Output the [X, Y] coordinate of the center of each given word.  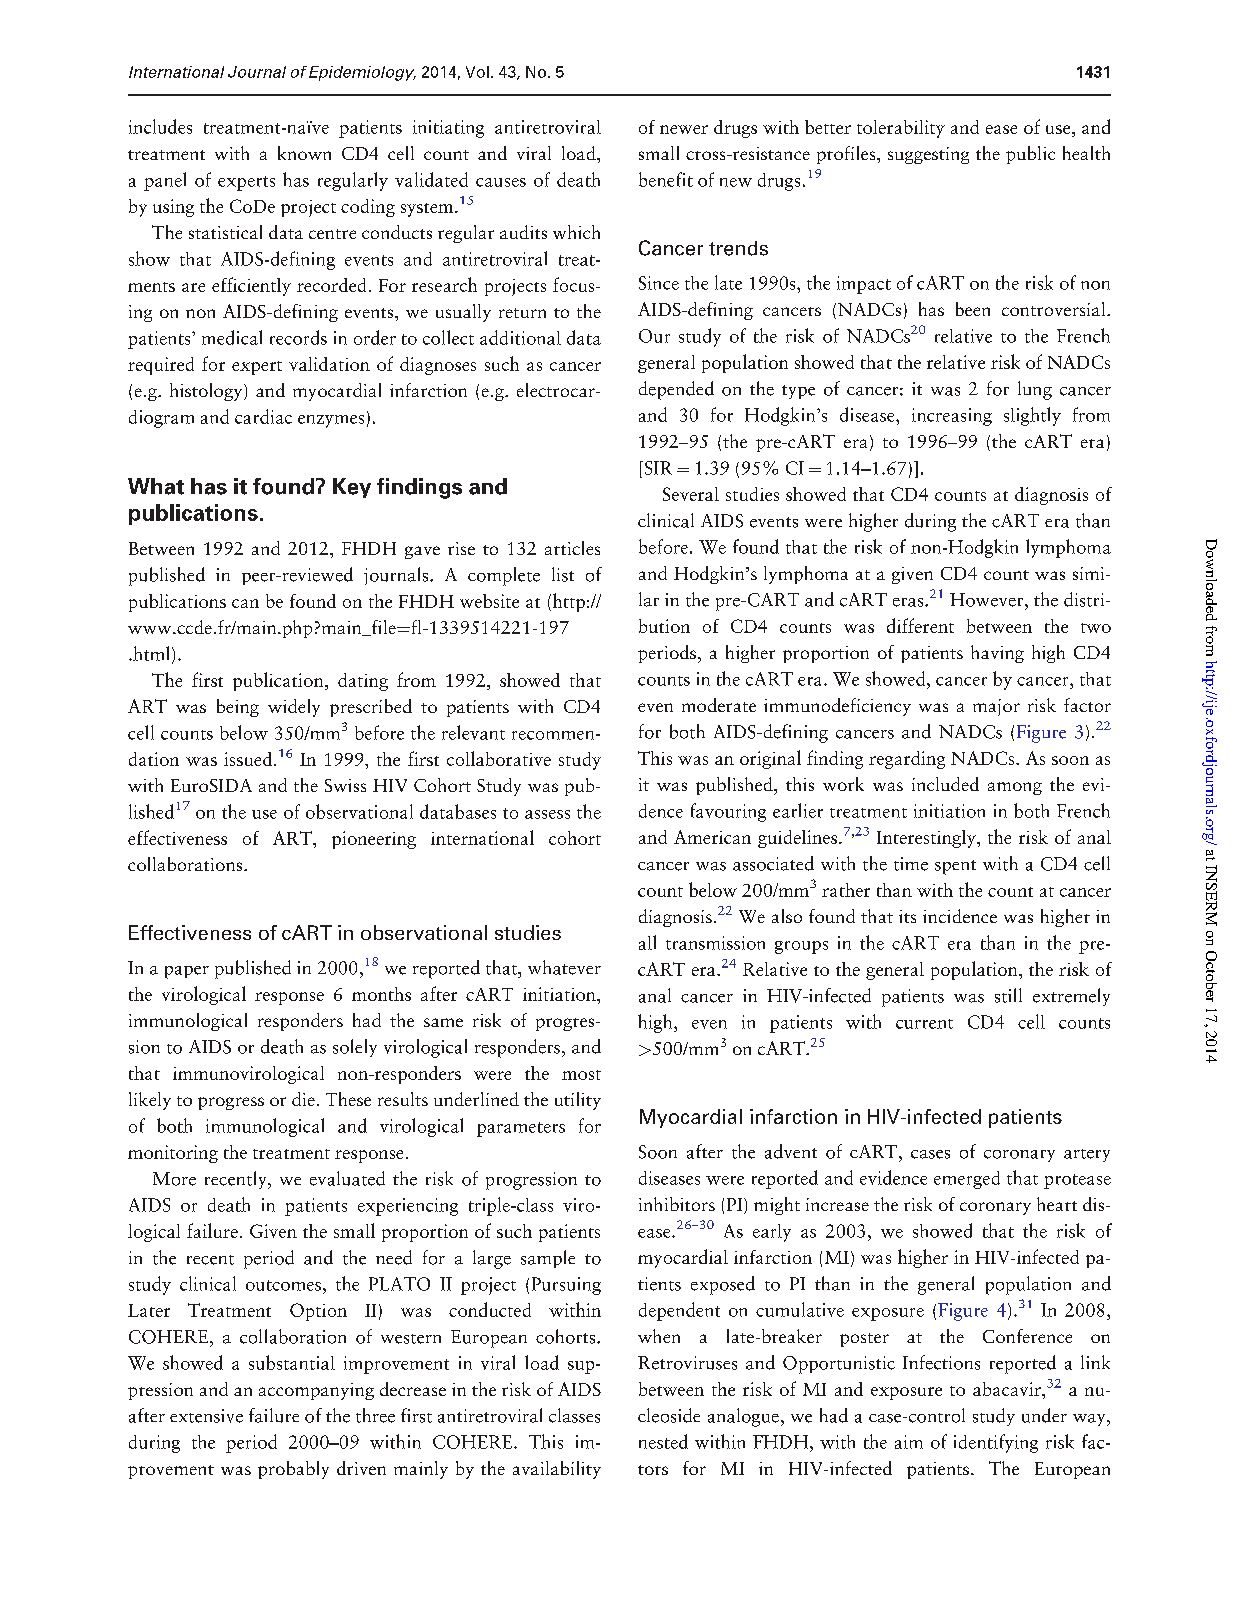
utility [578, 1101]
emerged [967, 1180]
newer [684, 129]
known [304, 153]
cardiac [263, 416]
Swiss [345, 785]
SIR [657, 468]
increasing [952, 417]
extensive [206, 1416]
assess [547, 814]
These [348, 1099]
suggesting [928, 155]
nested [663, 1441]
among [1015, 788]
